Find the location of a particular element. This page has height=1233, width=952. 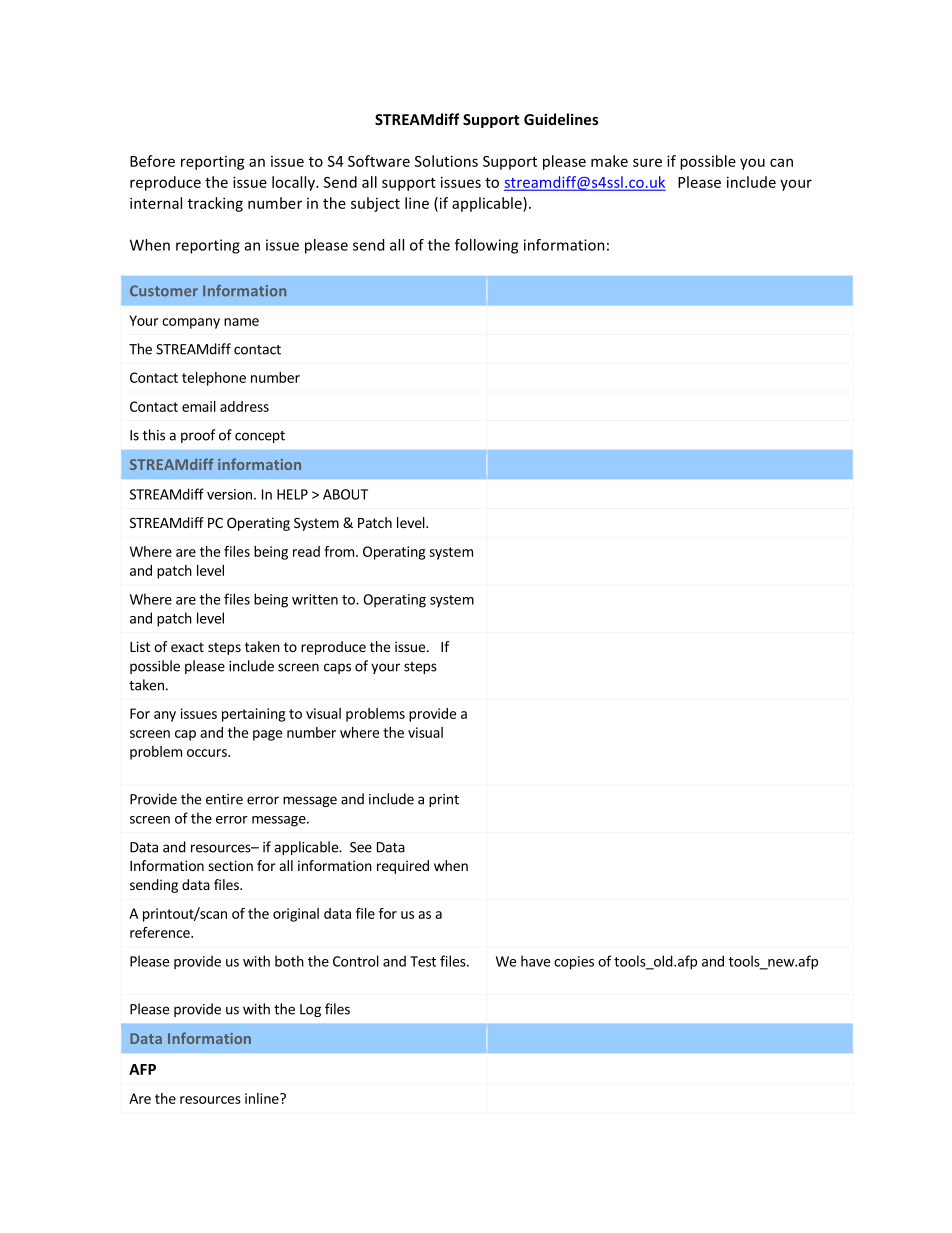

subject is located at coordinates (375, 204).
